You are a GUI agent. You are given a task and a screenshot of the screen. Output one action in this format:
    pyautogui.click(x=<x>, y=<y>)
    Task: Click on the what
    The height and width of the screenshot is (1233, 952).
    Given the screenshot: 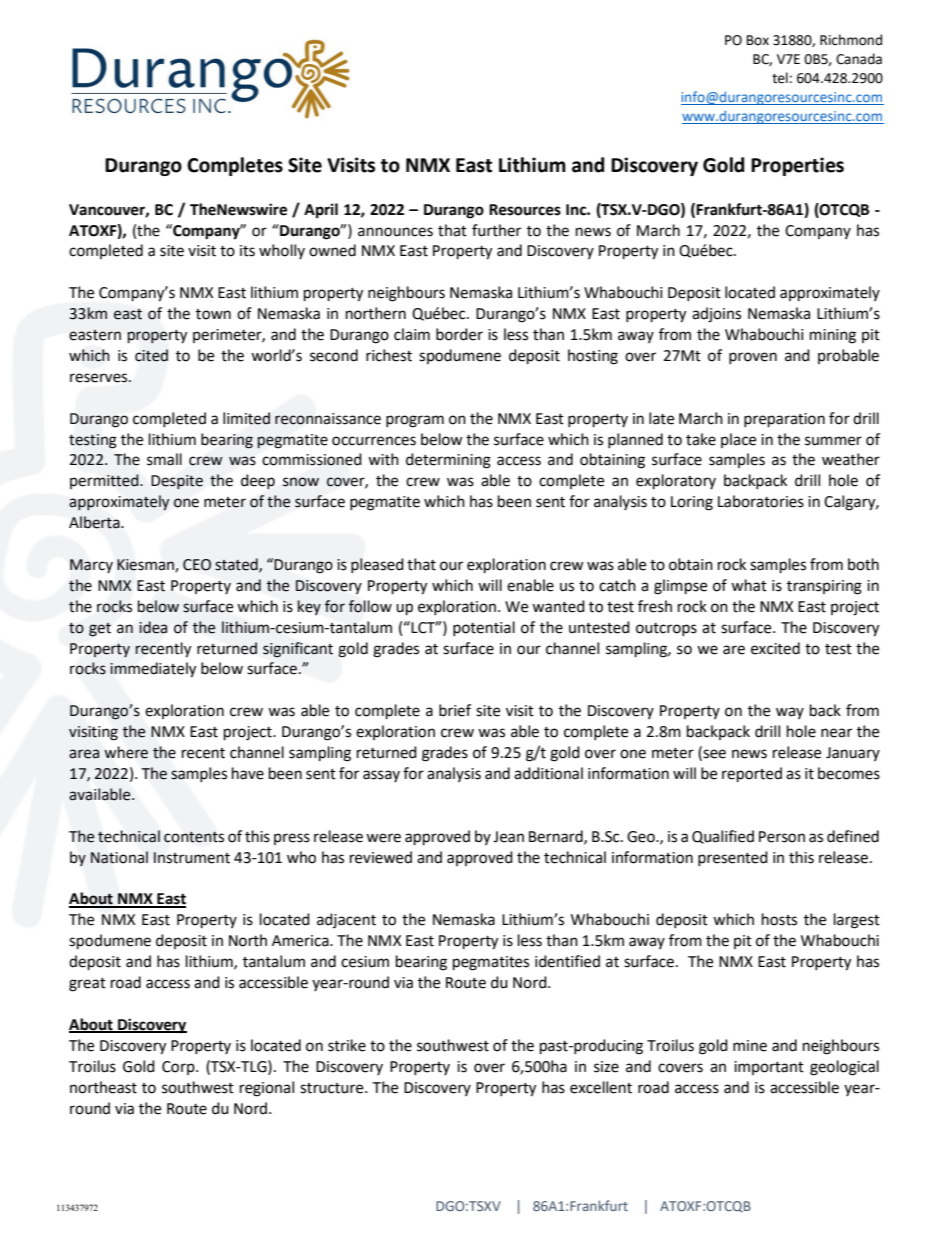 What is the action you would take?
    pyautogui.click(x=749, y=585)
